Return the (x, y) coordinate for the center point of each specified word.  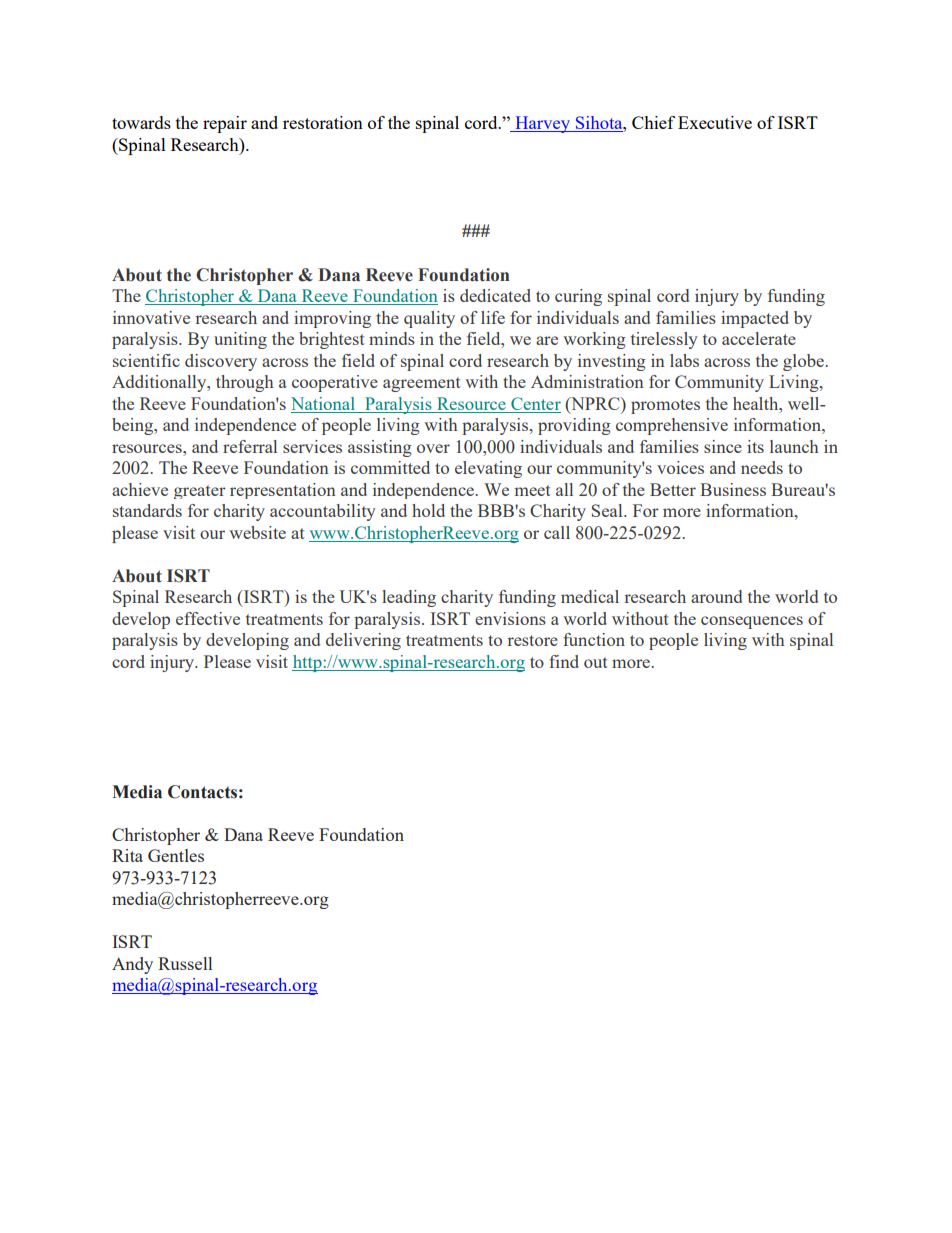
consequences (752, 622)
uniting (240, 340)
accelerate (759, 338)
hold (428, 510)
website (257, 532)
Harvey (542, 124)
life (493, 317)
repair (225, 124)
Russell (185, 963)
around (716, 596)
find (564, 661)
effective (208, 618)
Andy (132, 965)
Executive (715, 122)
